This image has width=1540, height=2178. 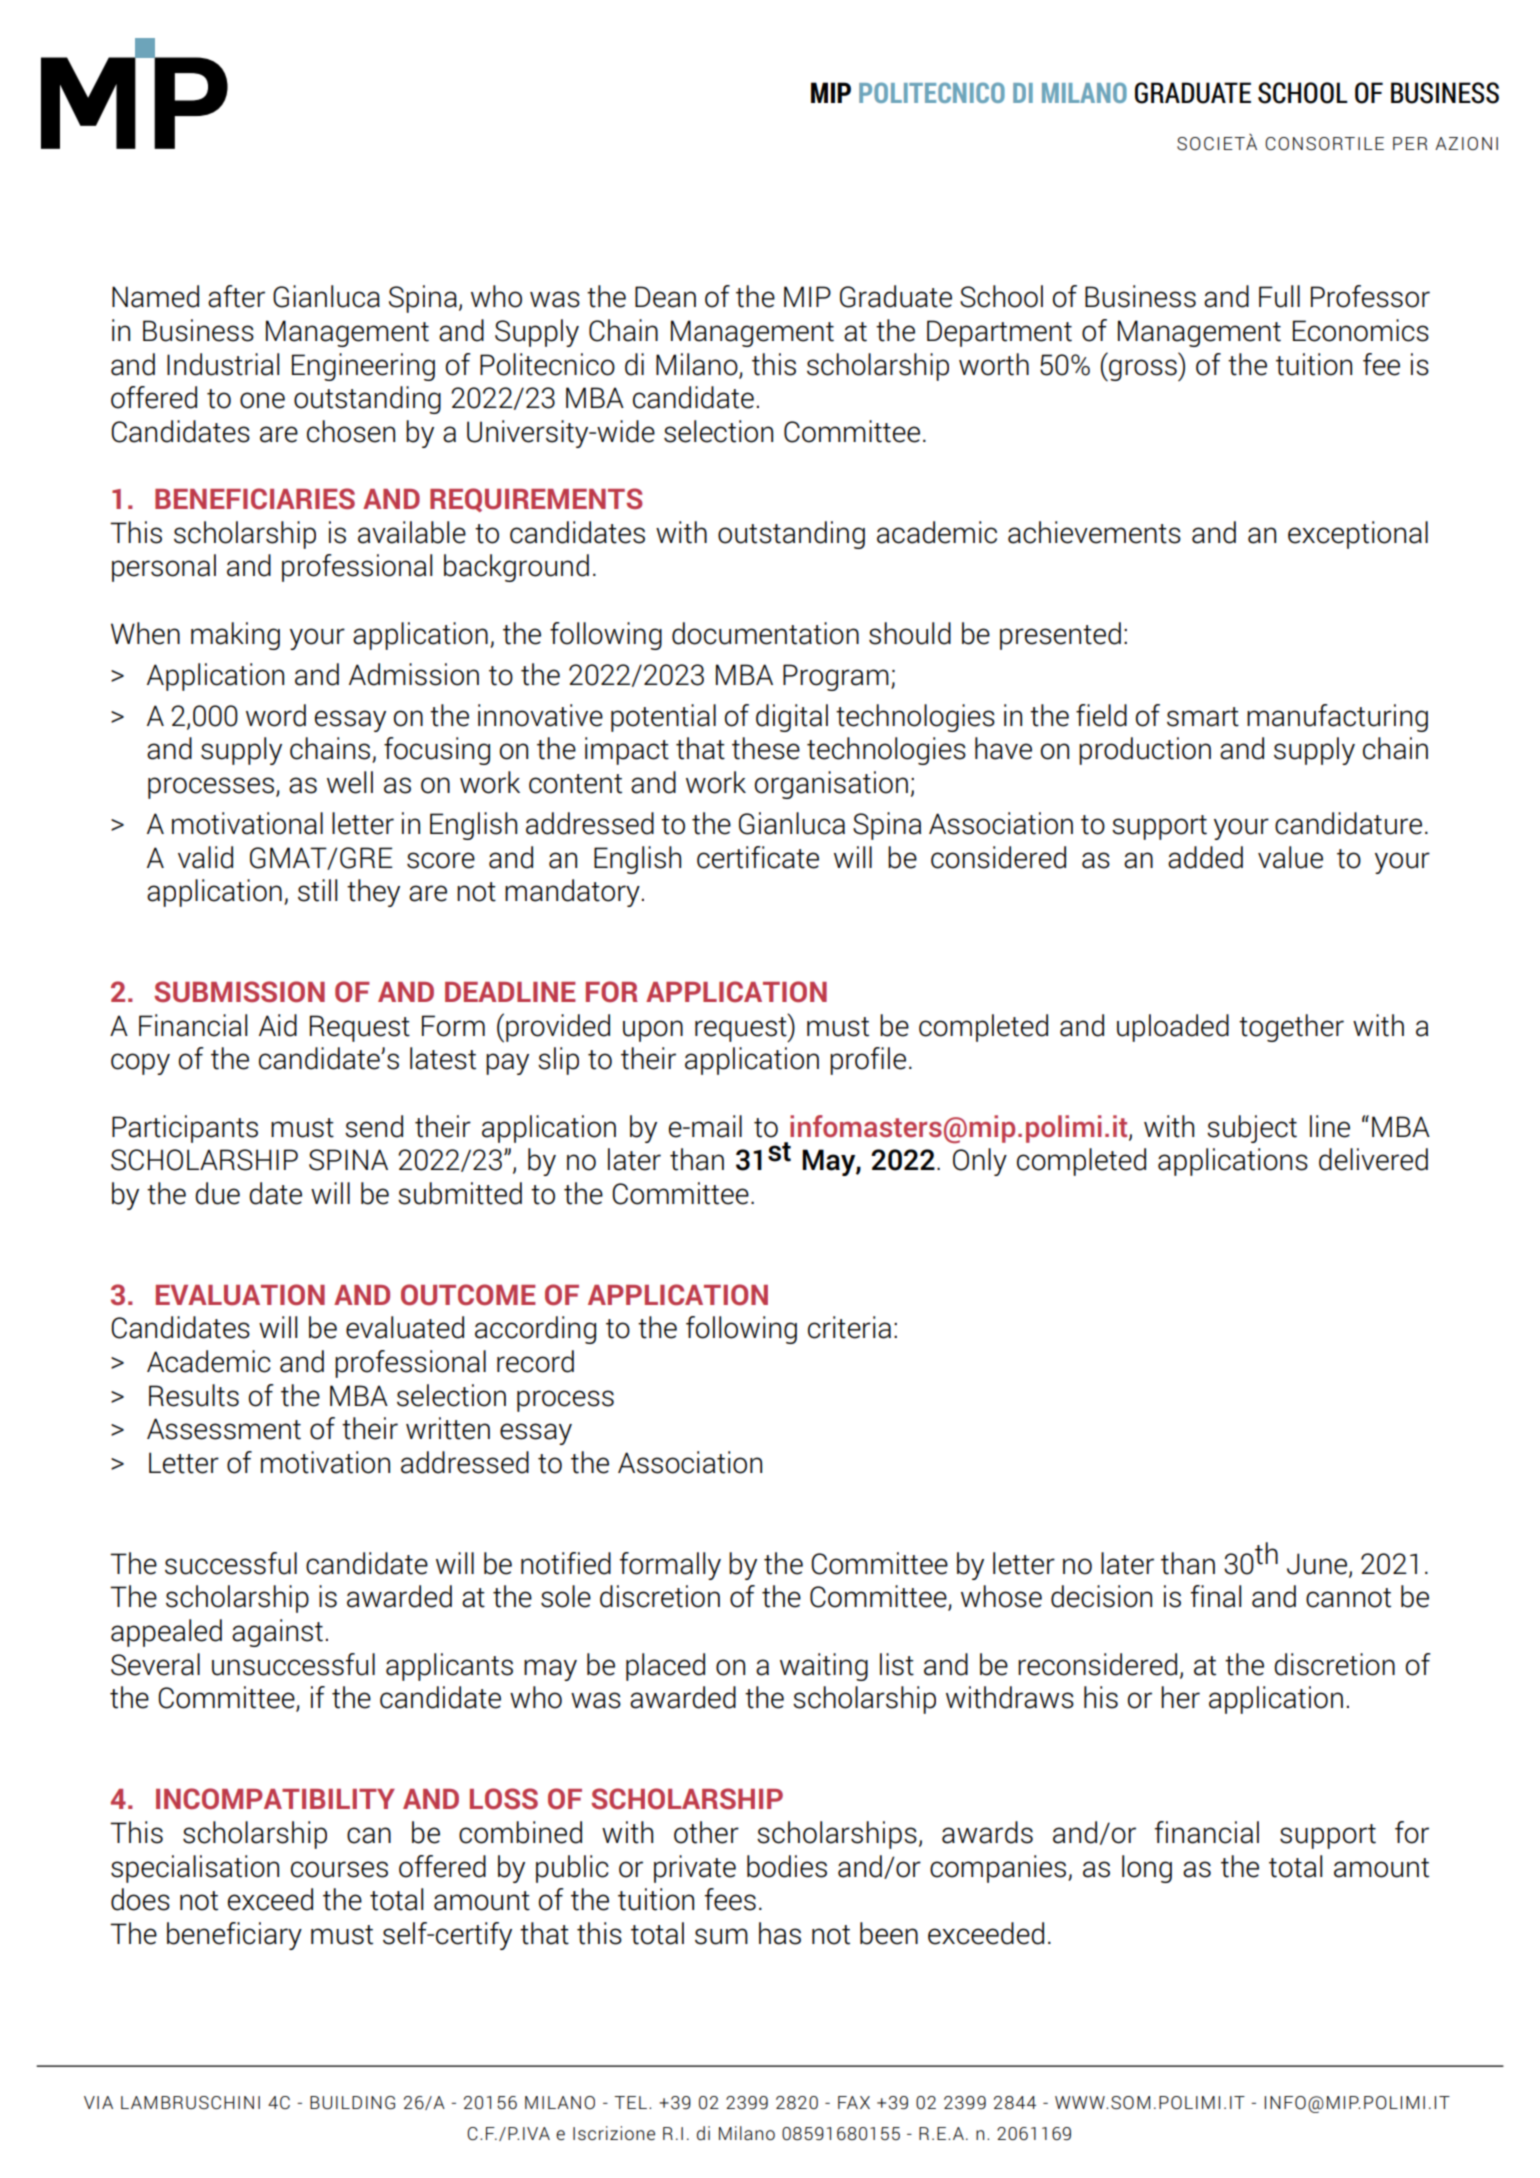 What do you see at coordinates (665, 297) in the image?
I see `Dean` at bounding box center [665, 297].
